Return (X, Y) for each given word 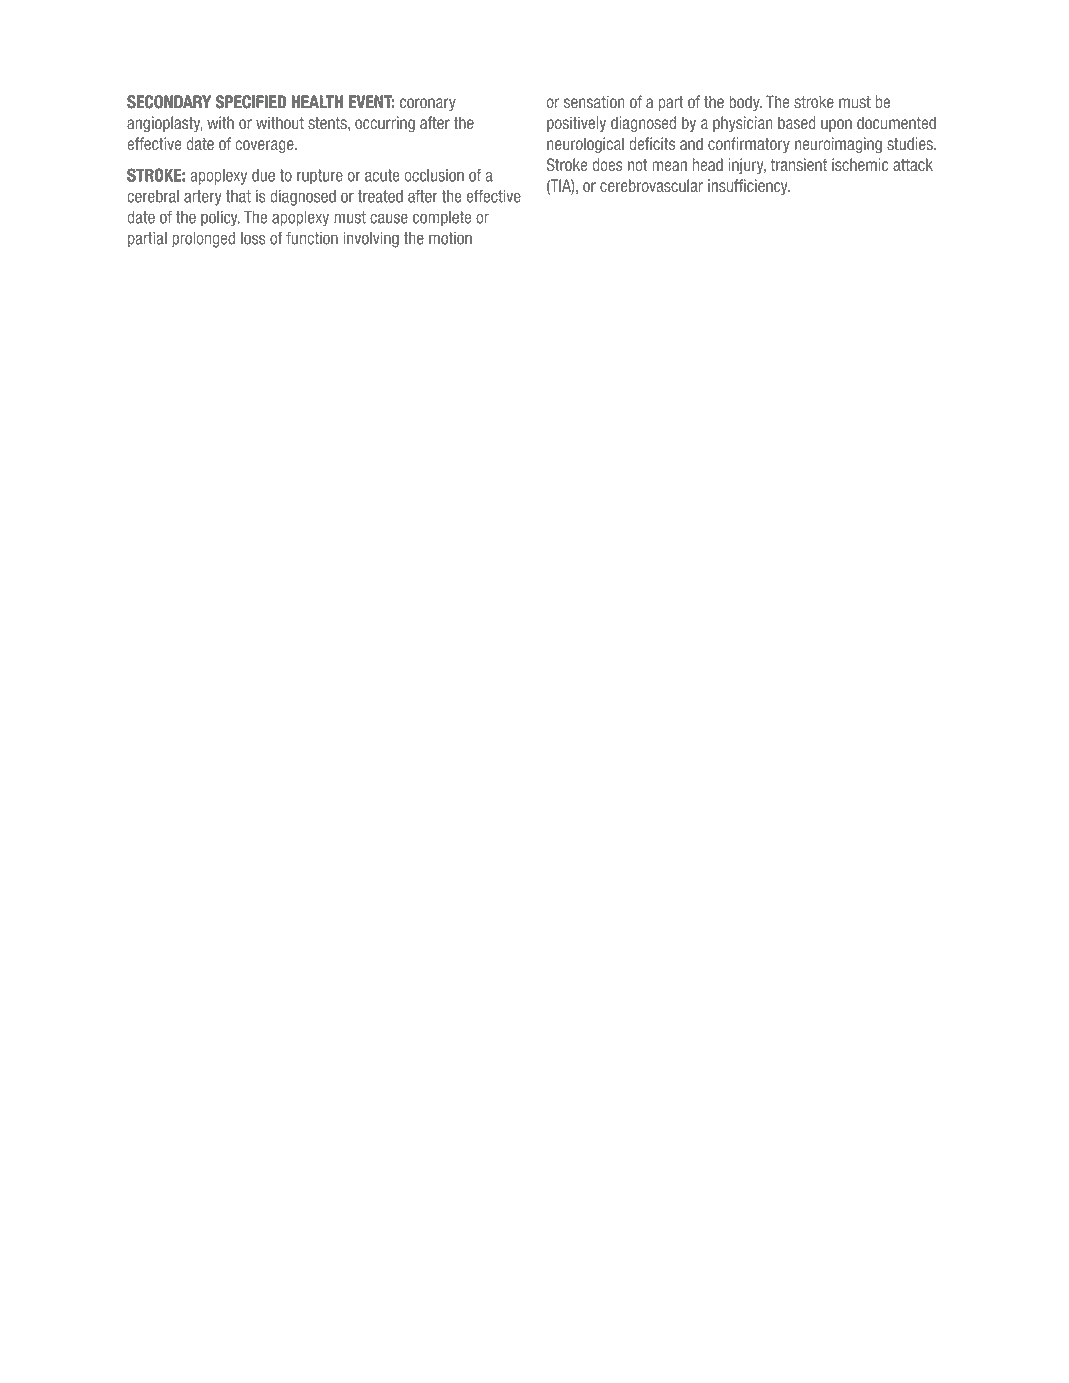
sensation (594, 102)
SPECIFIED (251, 102)
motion (450, 238)
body (745, 103)
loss (253, 238)
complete (442, 219)
